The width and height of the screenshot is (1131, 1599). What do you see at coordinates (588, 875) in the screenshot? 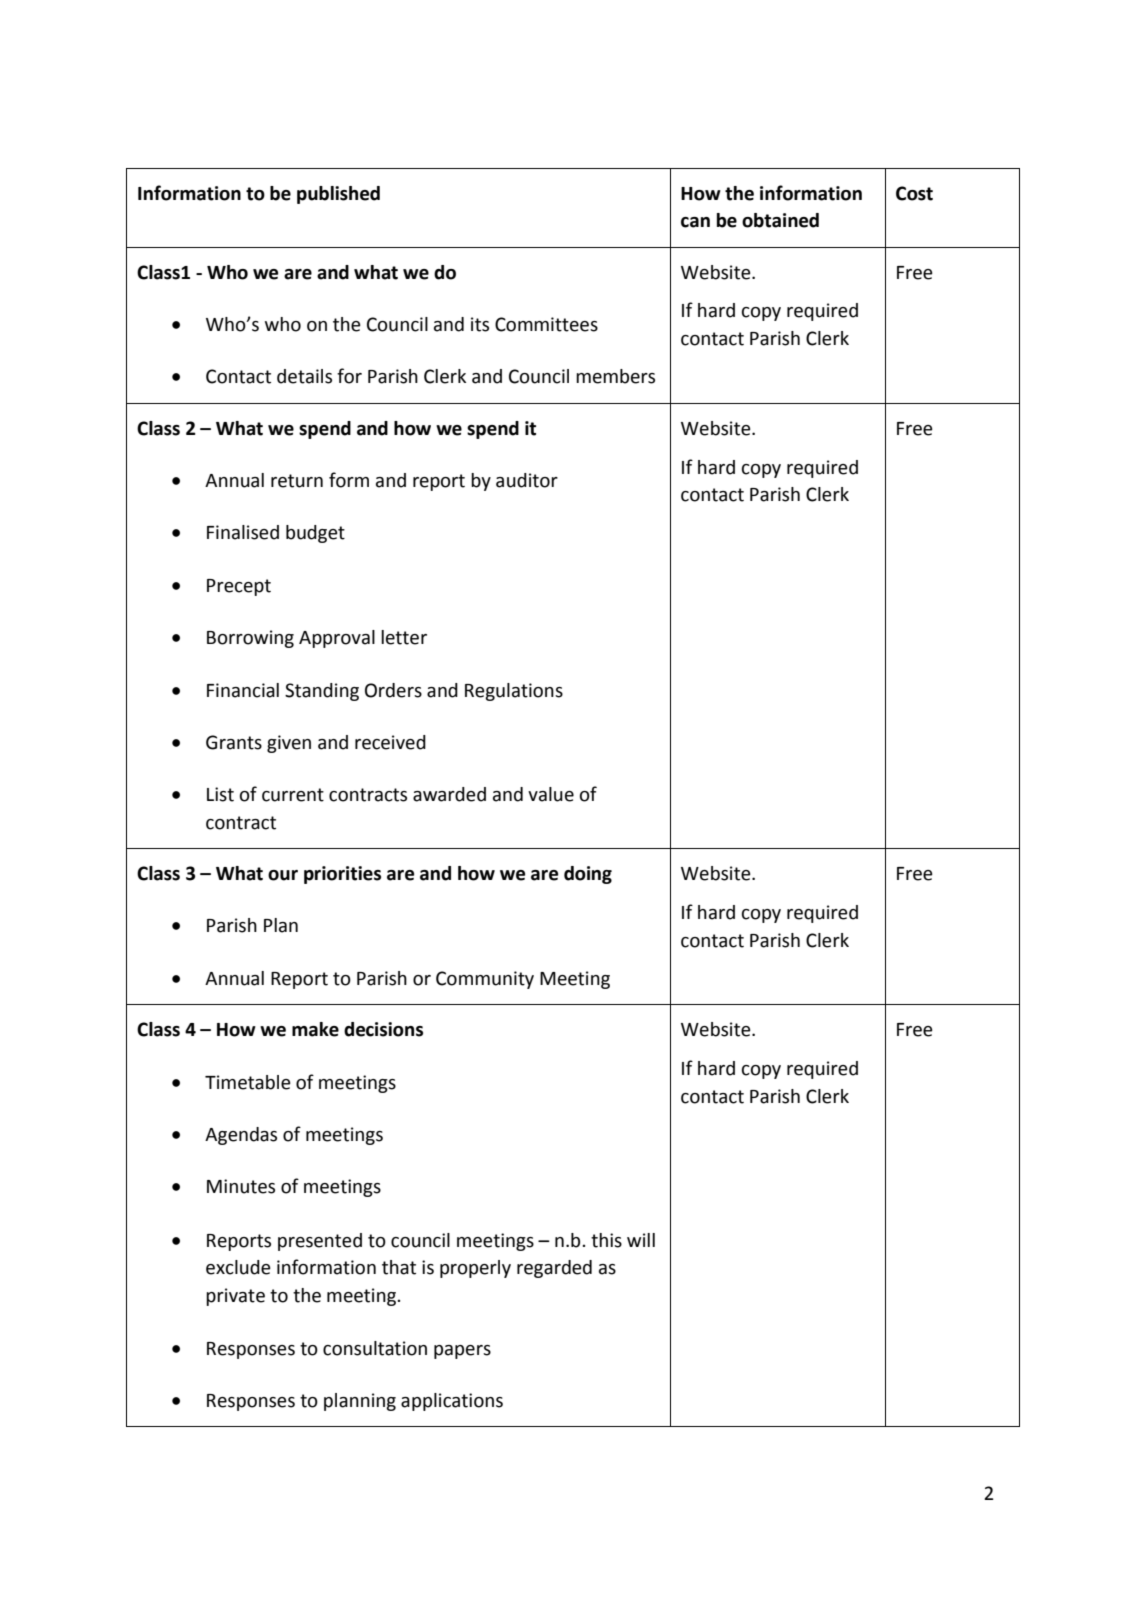
I see `doing` at bounding box center [588, 875].
